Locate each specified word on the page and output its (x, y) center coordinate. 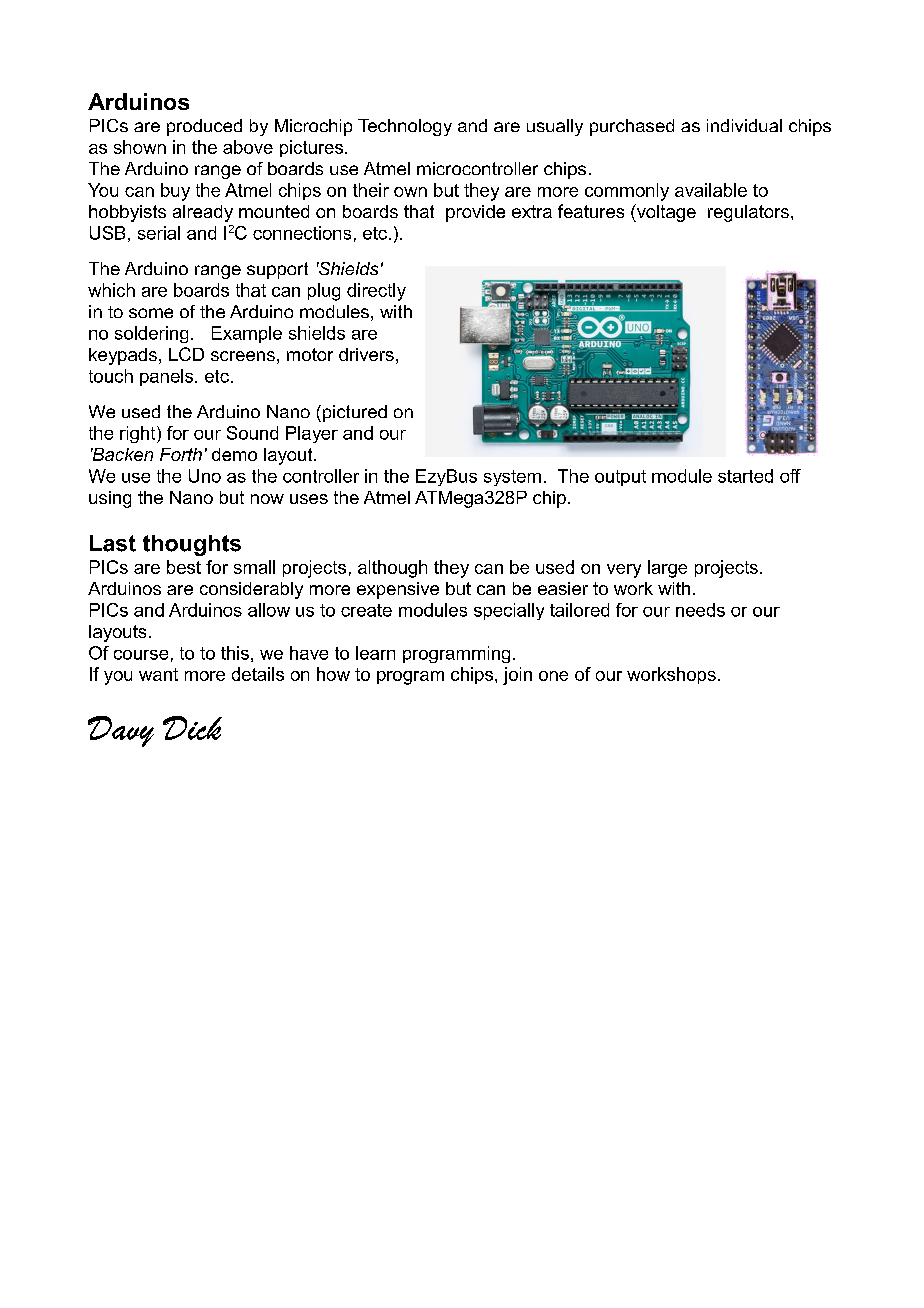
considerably (251, 590)
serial (159, 233)
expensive (398, 590)
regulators (748, 213)
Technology (405, 127)
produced (204, 127)
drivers (366, 354)
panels (168, 377)
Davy (121, 731)
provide (475, 213)
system (512, 478)
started (745, 476)
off (790, 476)
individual (744, 125)
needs (700, 610)
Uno (205, 476)
